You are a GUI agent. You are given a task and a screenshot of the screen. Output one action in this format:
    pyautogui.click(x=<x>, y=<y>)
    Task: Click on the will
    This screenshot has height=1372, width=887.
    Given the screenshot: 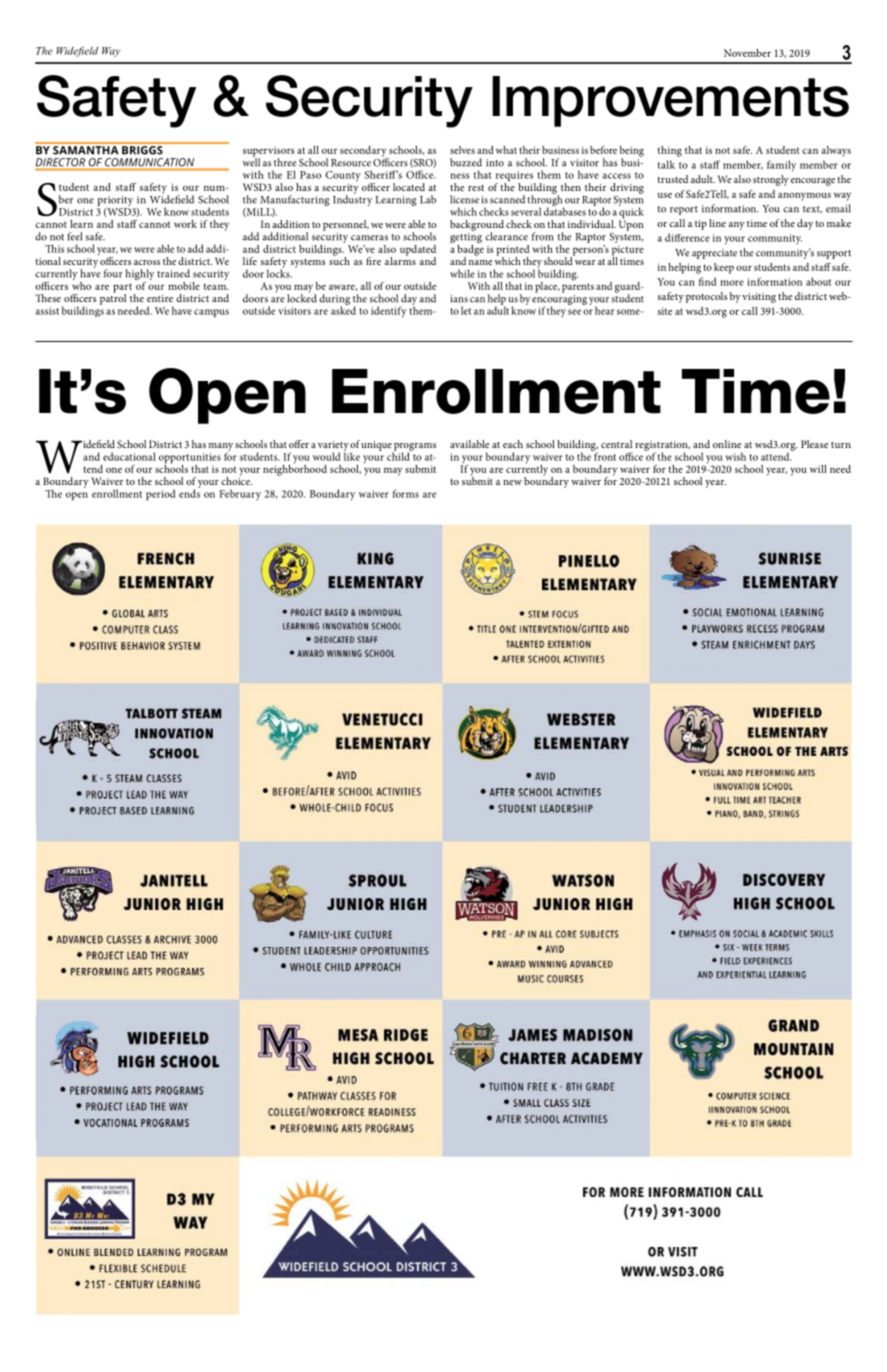 What is the action you would take?
    pyautogui.click(x=818, y=469)
